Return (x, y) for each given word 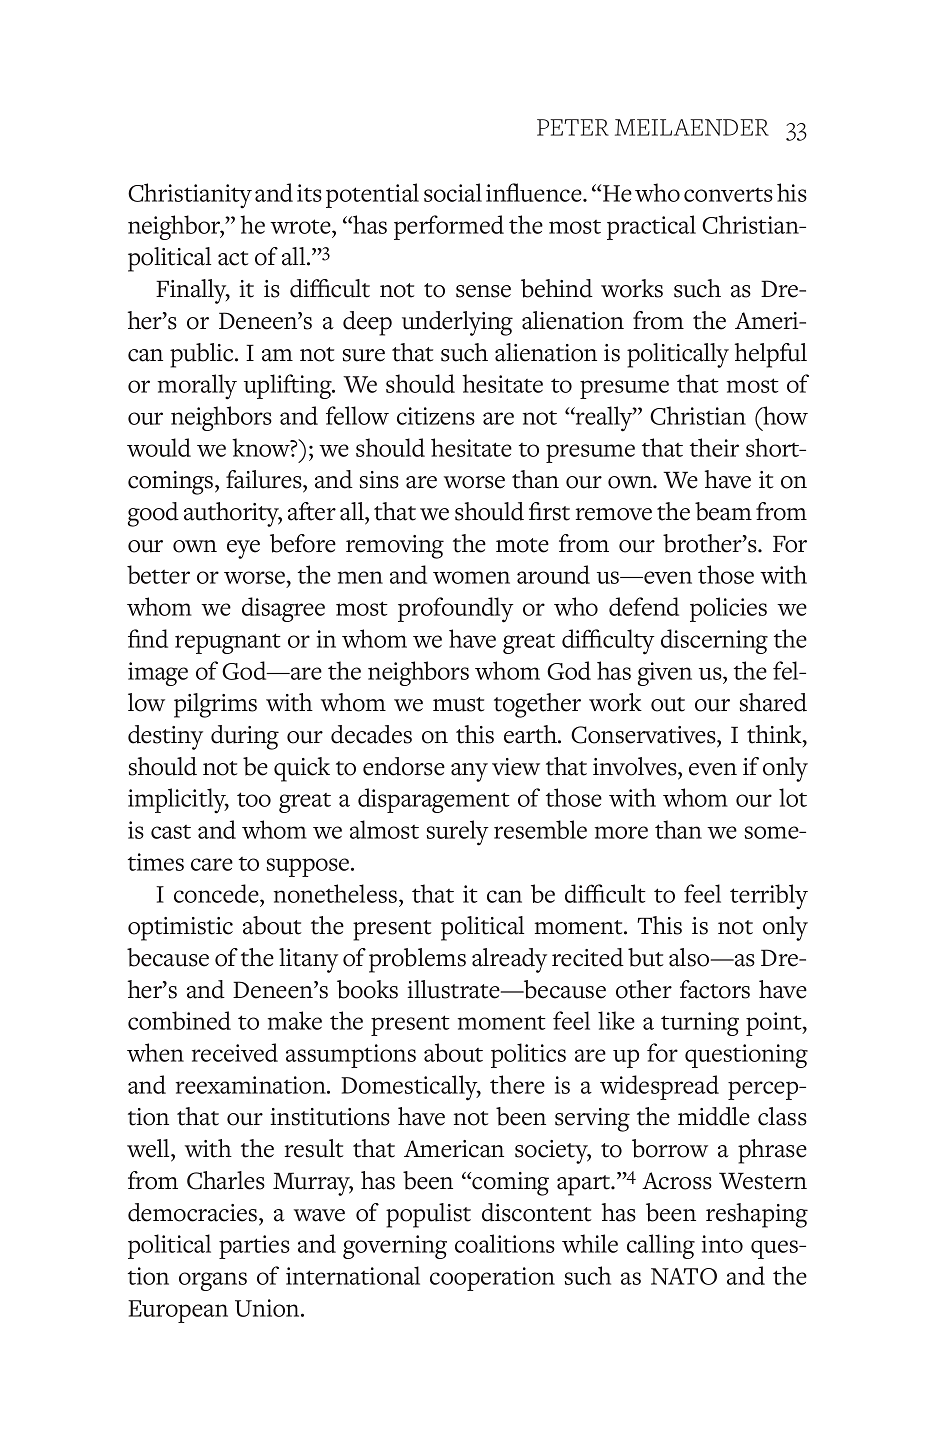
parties (254, 1247)
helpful (771, 355)
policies (728, 609)
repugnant (228, 643)
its (309, 193)
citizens (436, 416)
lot (793, 797)
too (254, 799)
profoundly (456, 610)
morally (197, 387)
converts (728, 195)
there (517, 1084)
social (453, 192)
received (235, 1052)
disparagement (434, 800)
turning (700, 1024)
